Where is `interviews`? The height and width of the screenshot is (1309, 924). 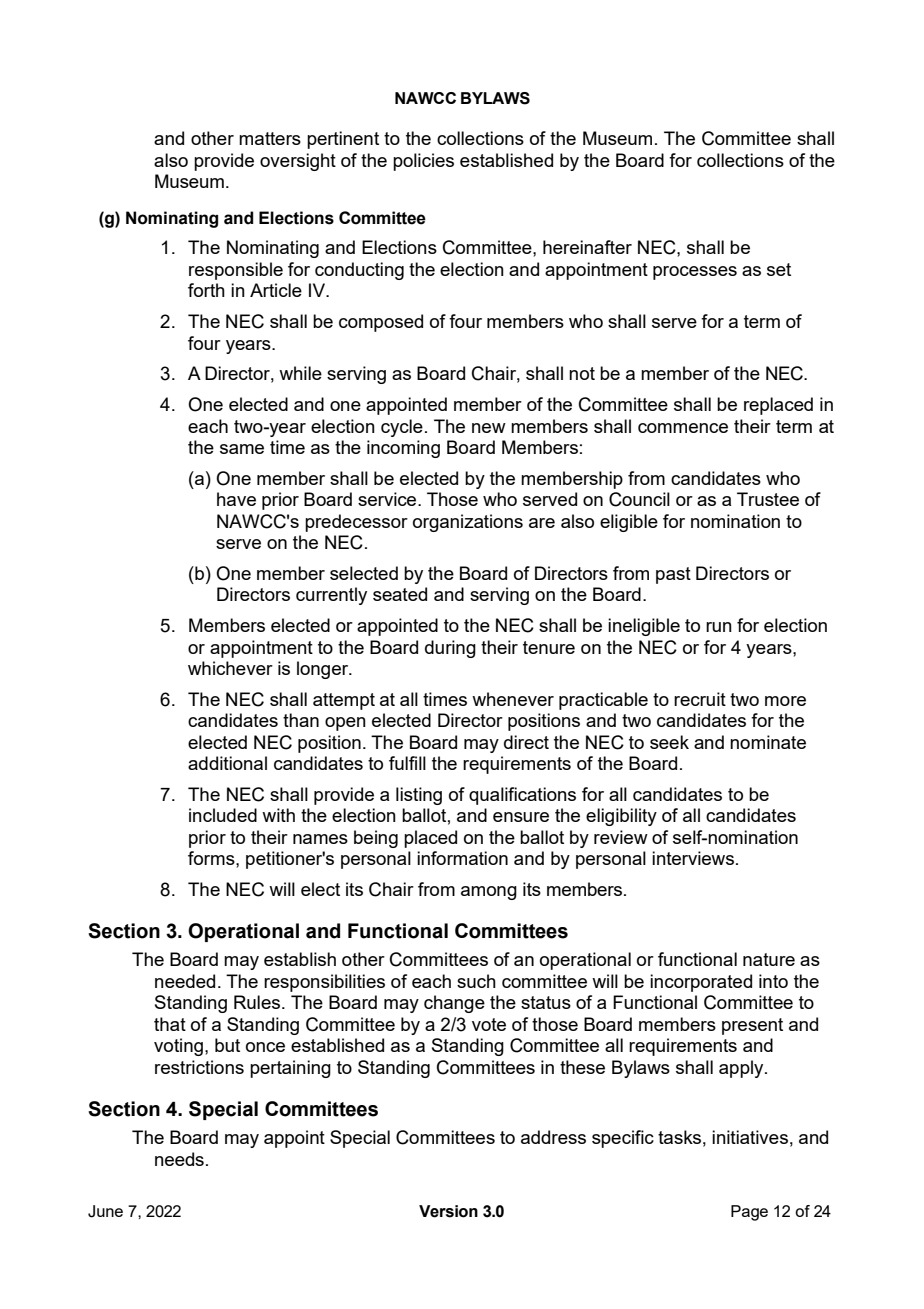 interviews is located at coordinates (693, 858).
